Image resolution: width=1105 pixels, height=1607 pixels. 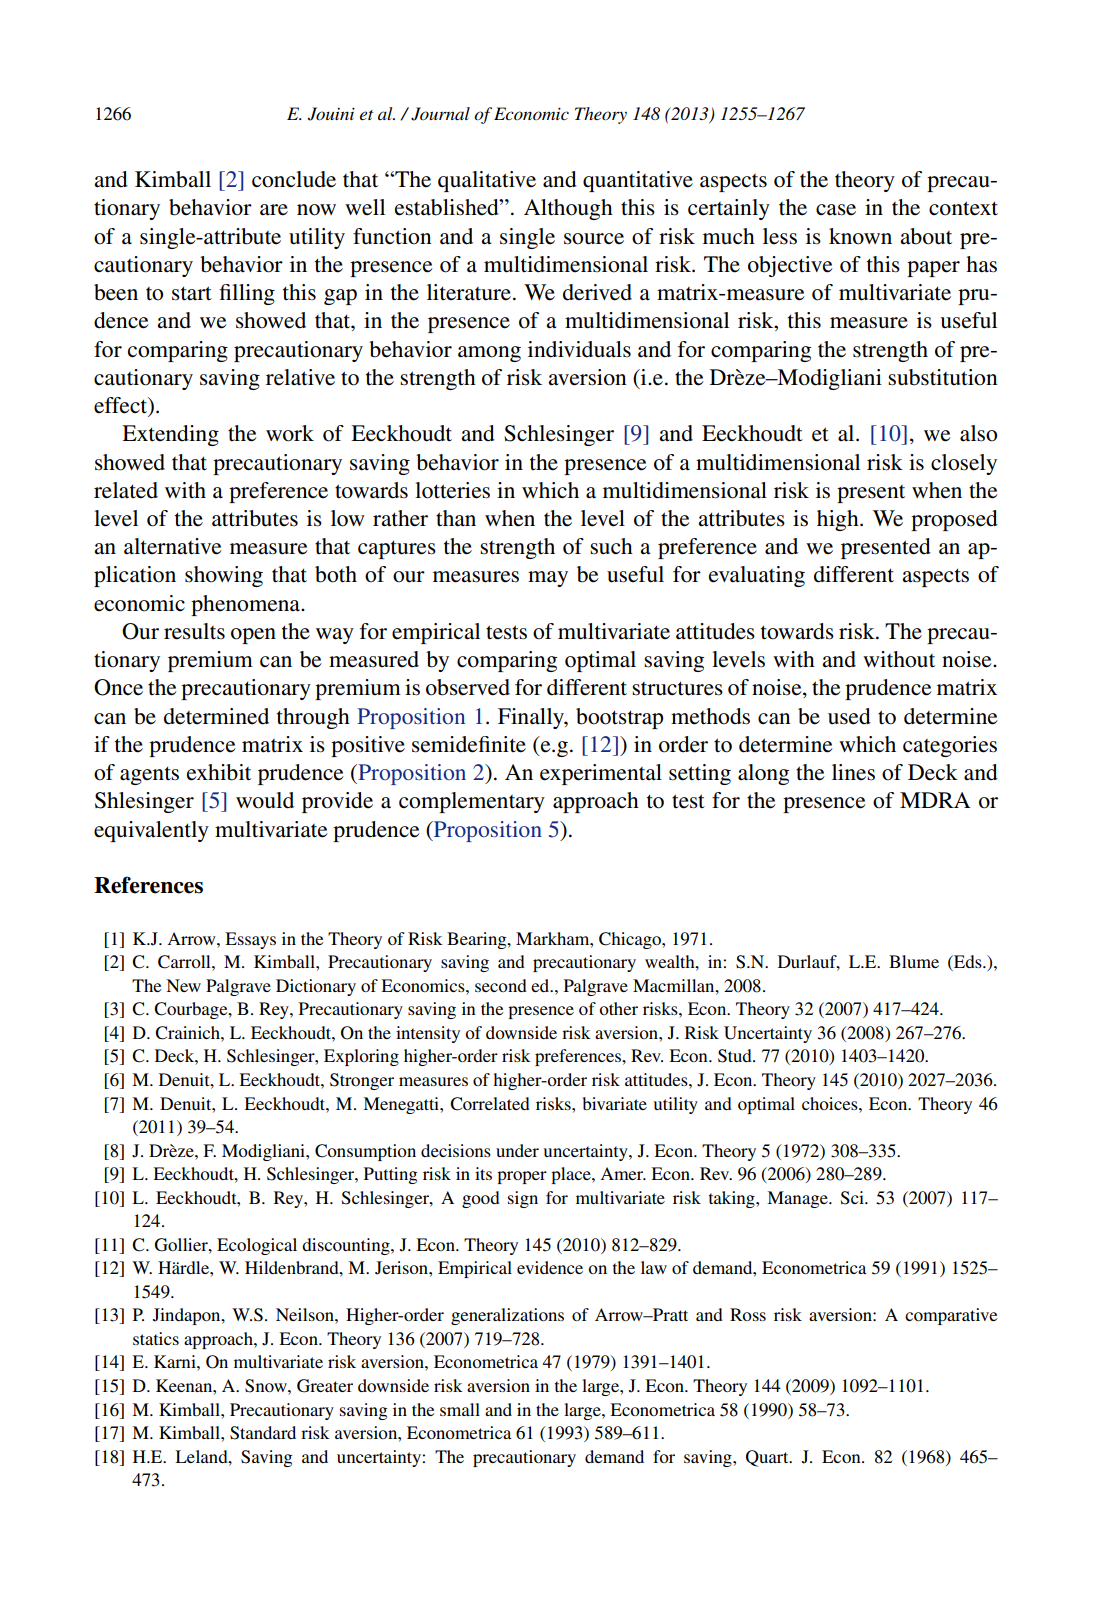 I want to click on New, so click(x=183, y=985).
